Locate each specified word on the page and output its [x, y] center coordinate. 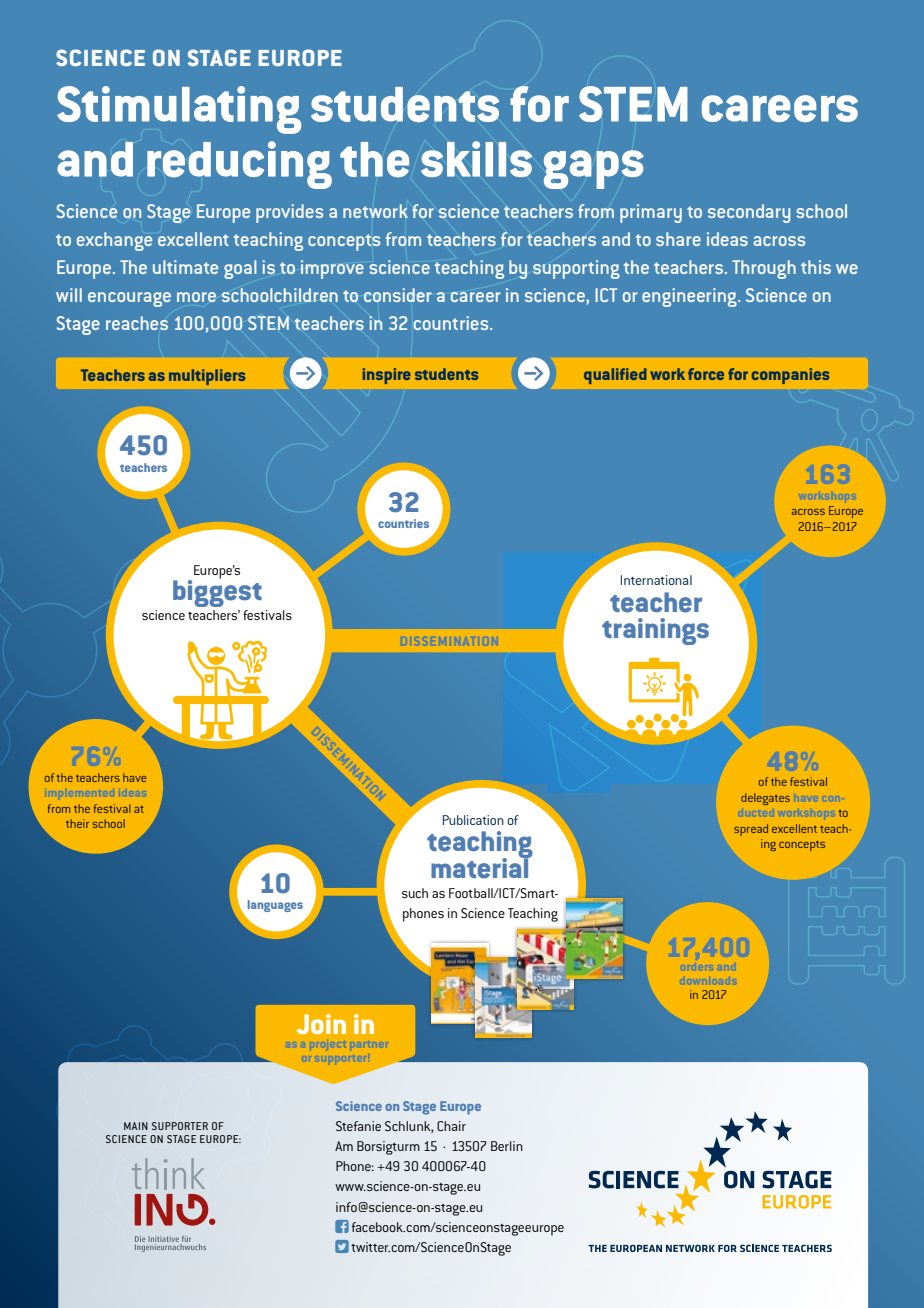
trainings [655, 631]
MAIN [136, 1126]
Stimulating [179, 110]
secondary [749, 213]
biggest [217, 592]
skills [476, 159]
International [656, 580]
